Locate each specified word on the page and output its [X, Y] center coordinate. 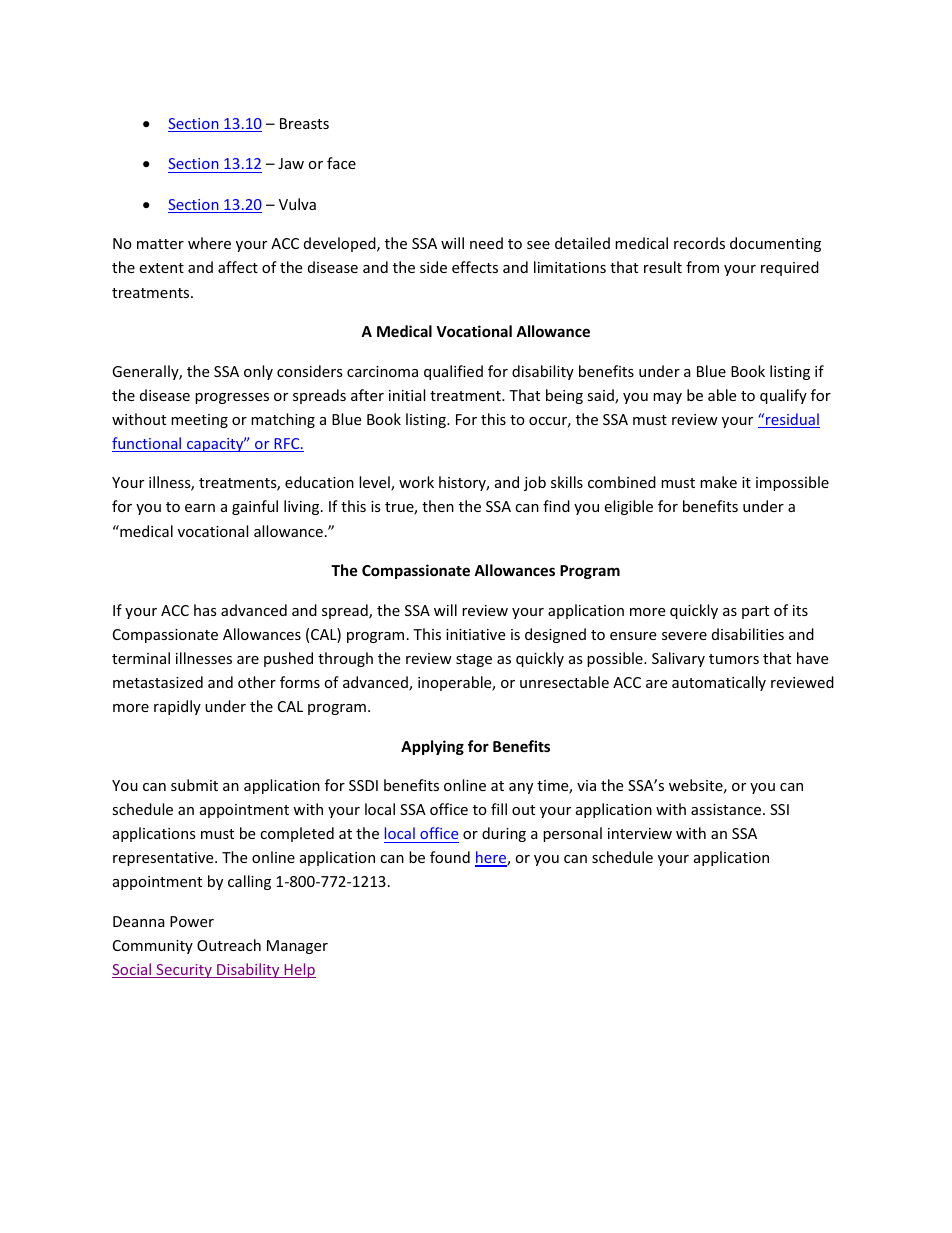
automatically [719, 683]
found [450, 857]
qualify [783, 396]
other [257, 682]
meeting [199, 421]
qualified [453, 372]
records [699, 243]
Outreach [229, 945]
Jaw [291, 163]
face [341, 163]
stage [474, 660]
